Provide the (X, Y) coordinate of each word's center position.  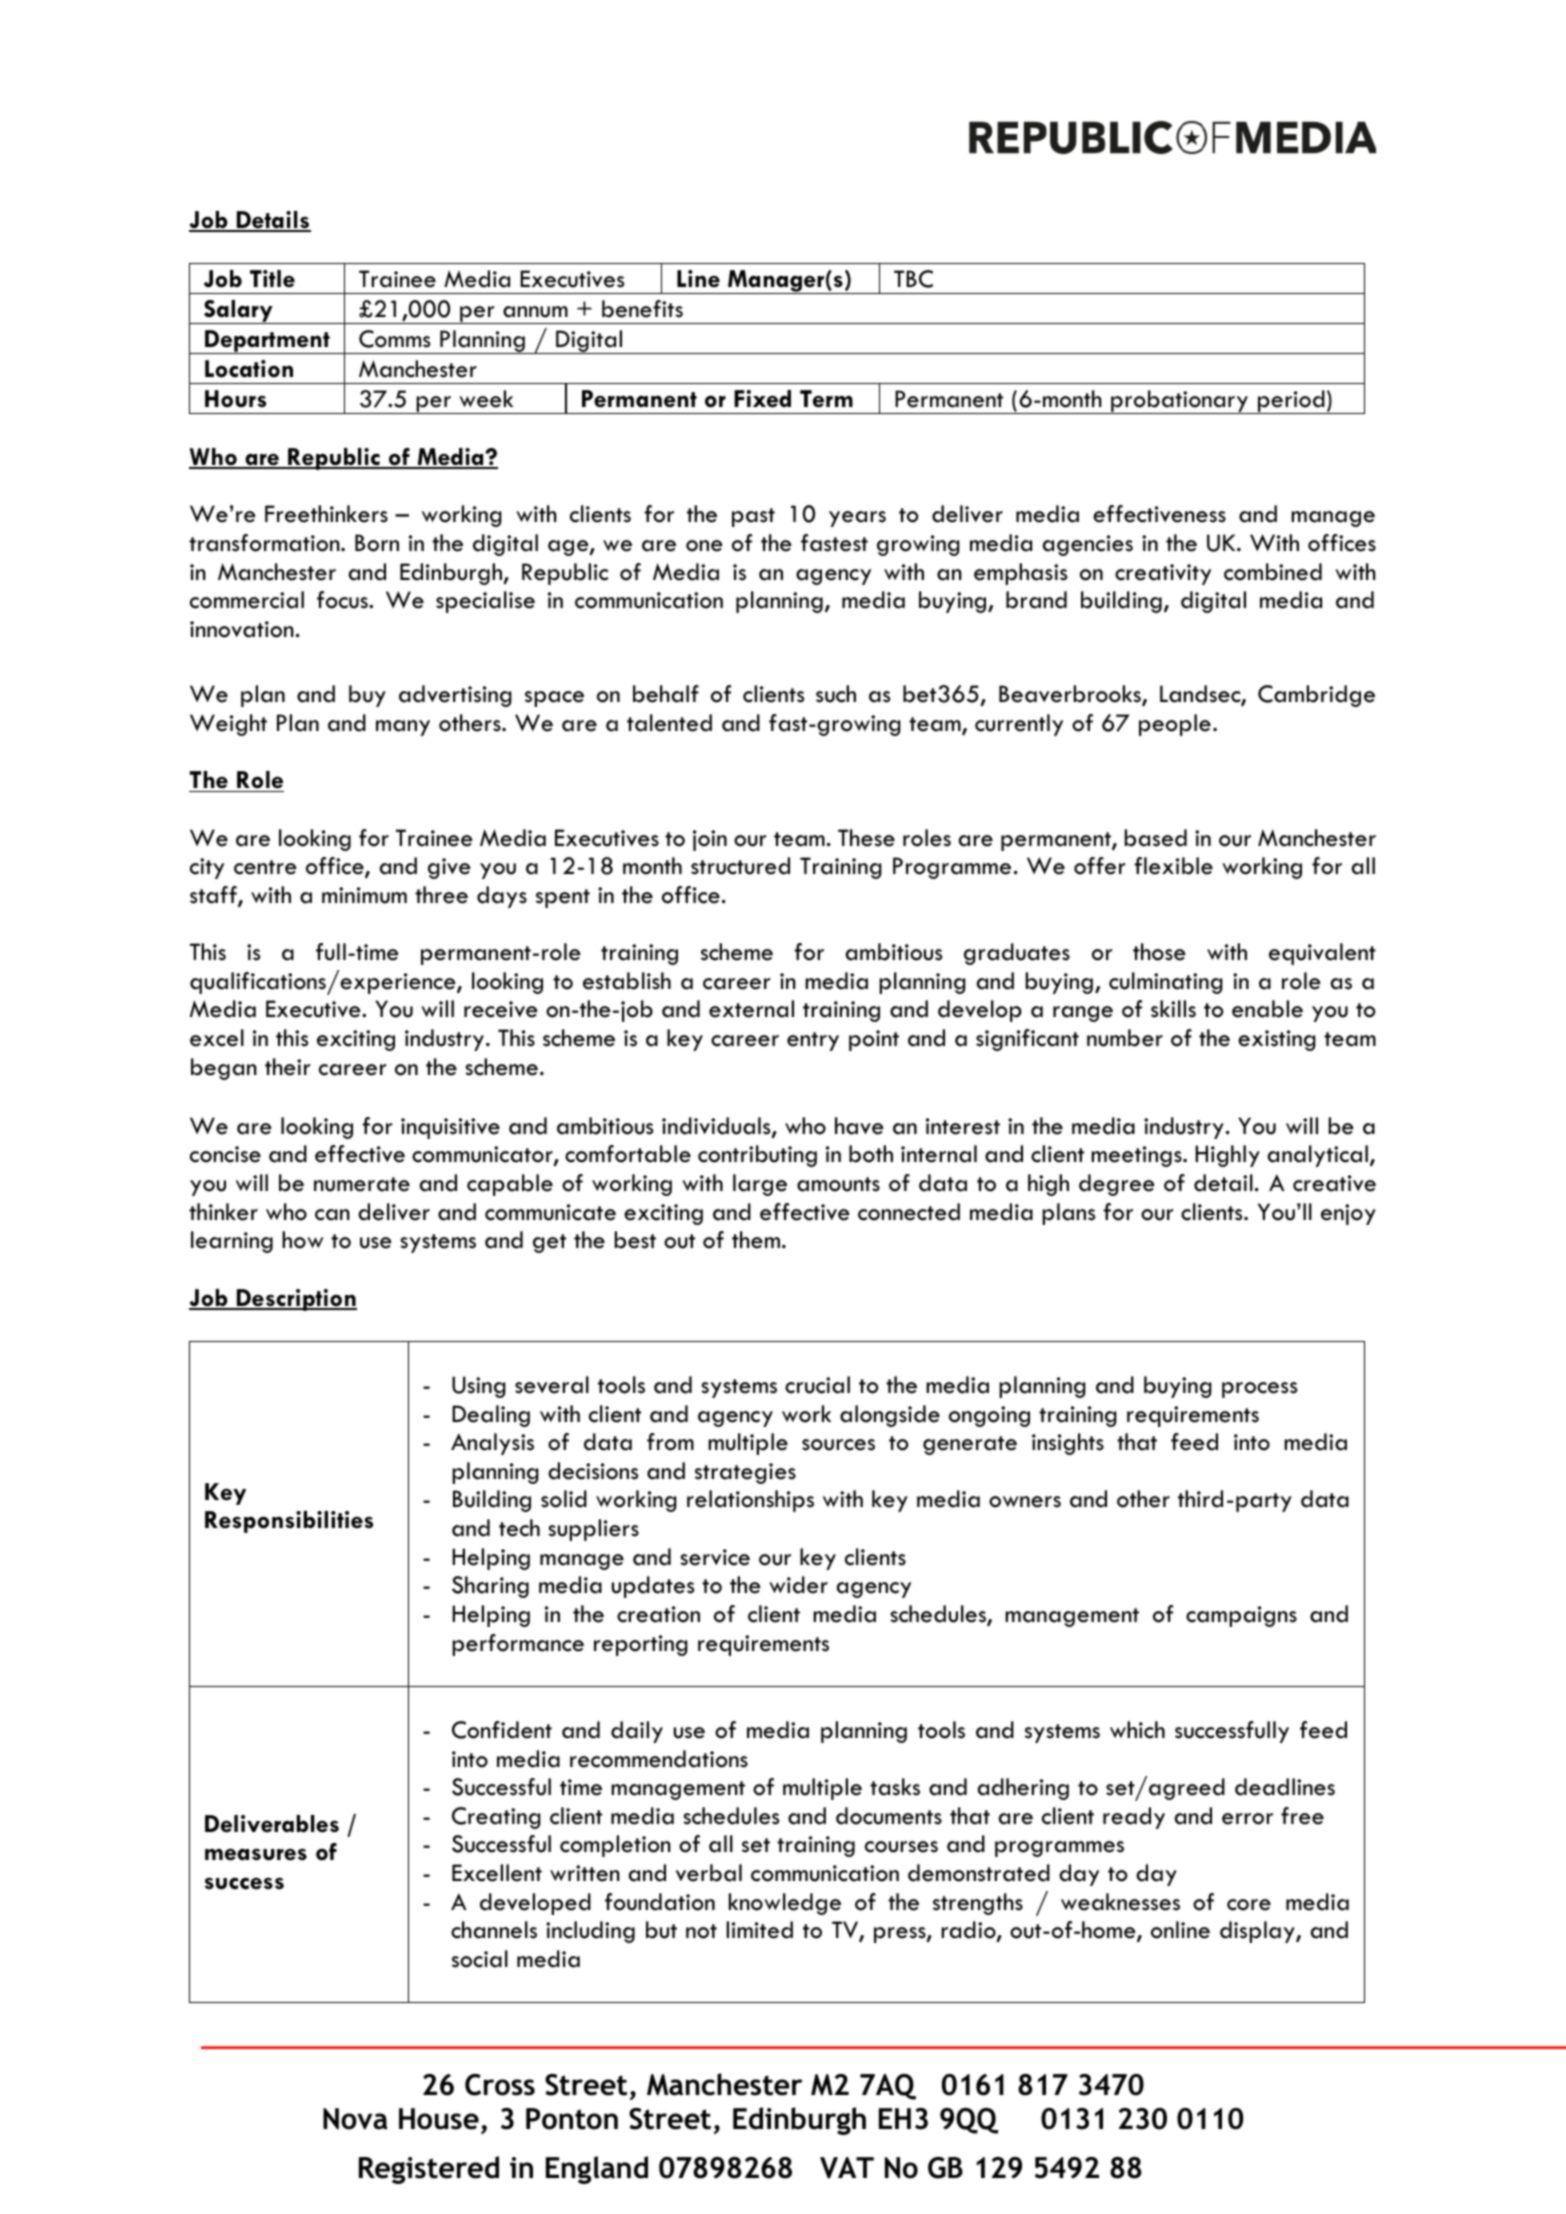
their (288, 1067)
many (403, 728)
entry (813, 1041)
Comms (394, 339)
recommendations (659, 1759)
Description (295, 1300)
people (1175, 725)
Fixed (762, 399)
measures (256, 1854)
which (1137, 1730)
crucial (817, 1385)
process (1259, 1390)
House (439, 2119)
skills (1173, 1009)
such (836, 694)
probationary (1179, 402)
